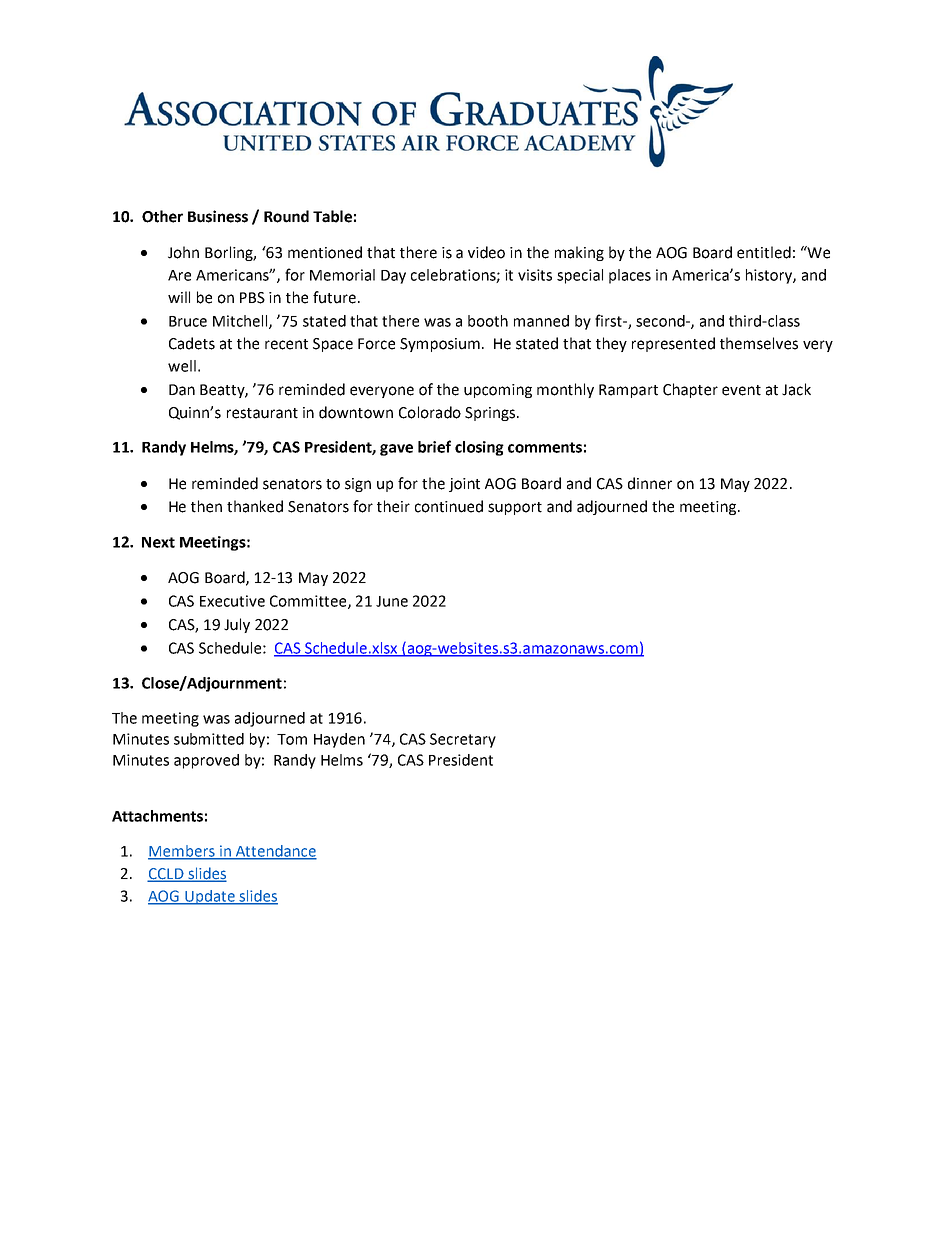  What do you see at coordinates (339, 740) in the screenshot?
I see `Hayden` at bounding box center [339, 740].
